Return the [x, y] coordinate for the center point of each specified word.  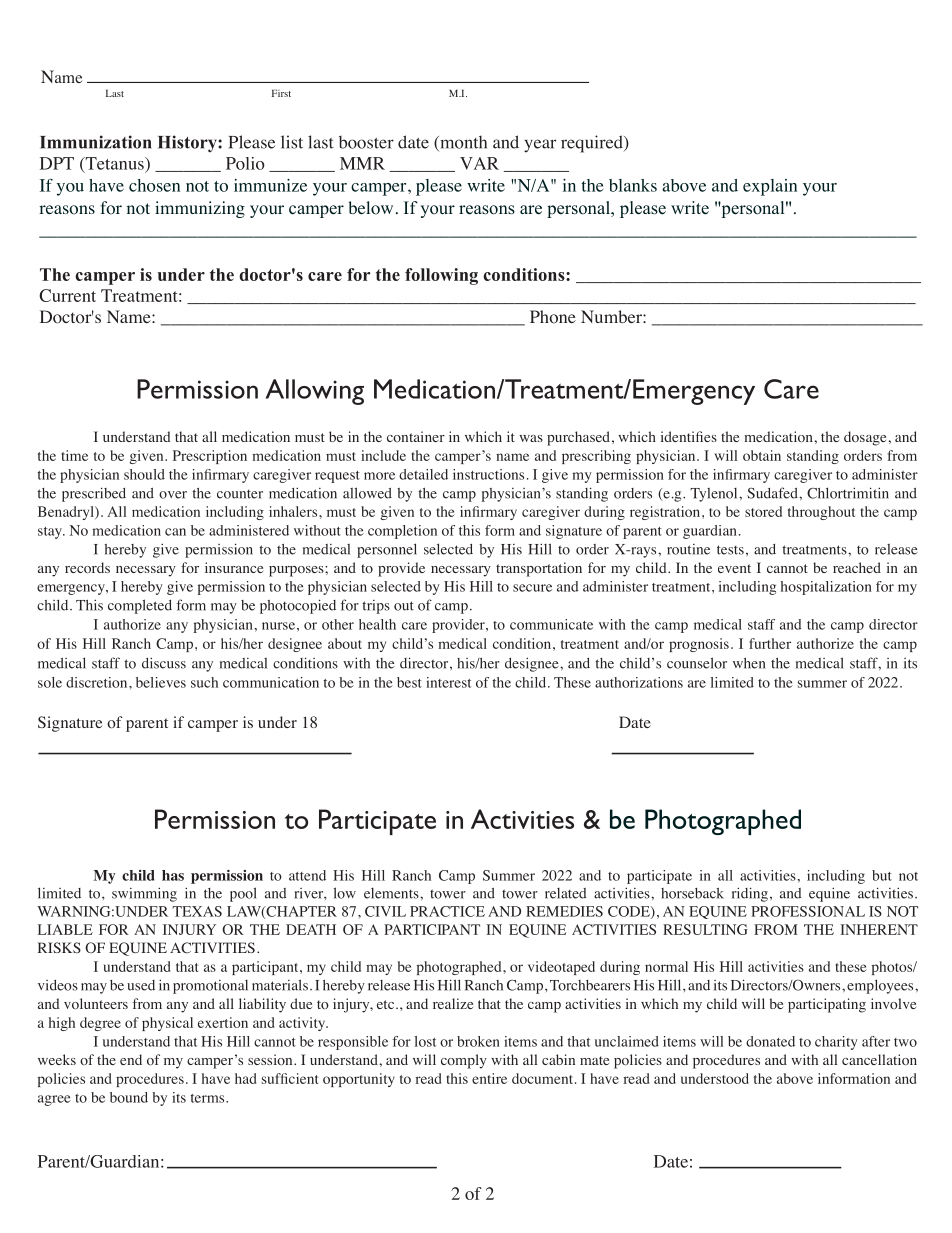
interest [448, 682]
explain [770, 187]
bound [129, 1097]
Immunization [95, 142]
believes [161, 682]
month [462, 143]
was [531, 438]
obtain [762, 455]
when [749, 663]
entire [489, 1078]
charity [836, 1043]
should [144, 474]
